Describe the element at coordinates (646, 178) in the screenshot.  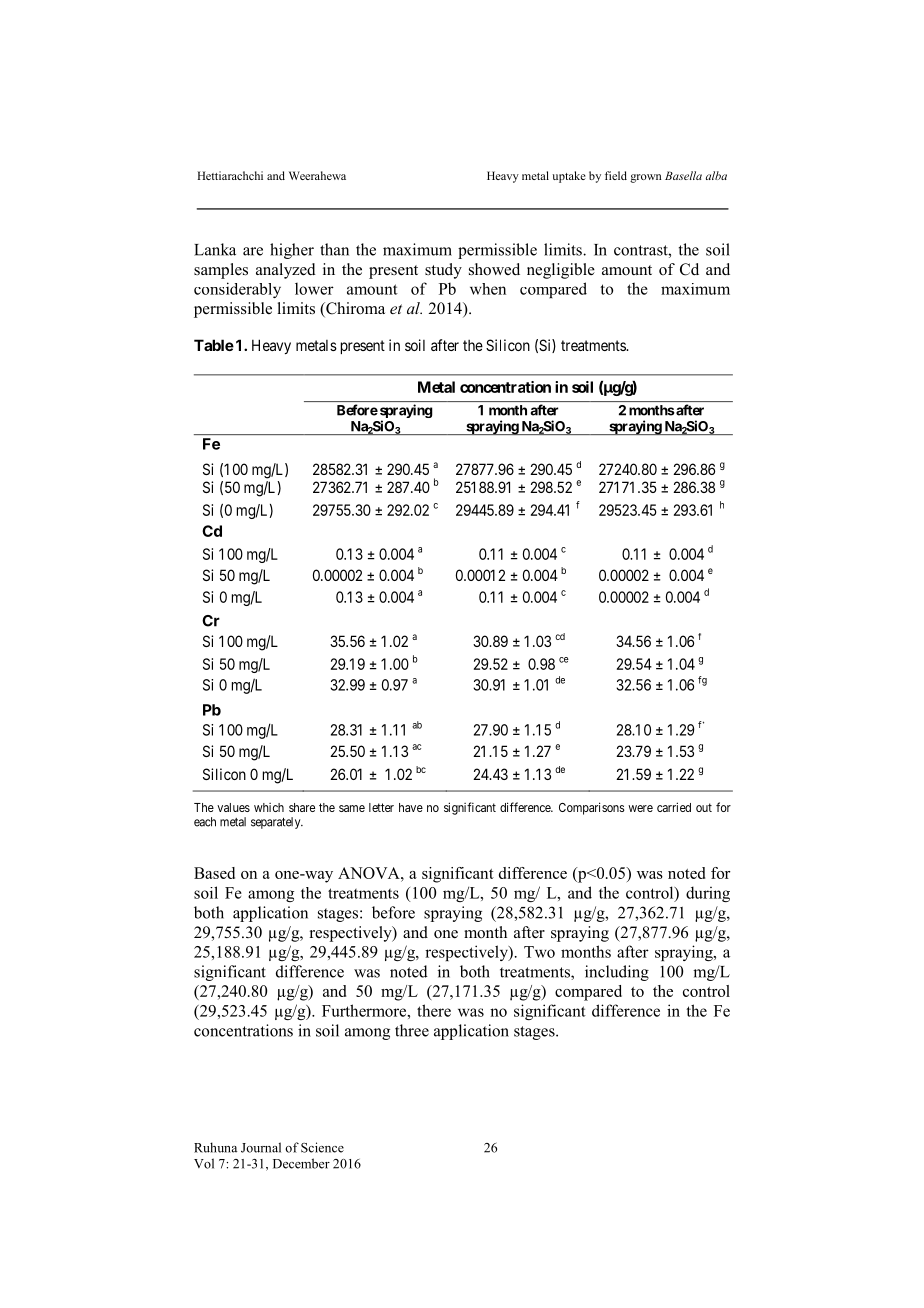
I see `grown` at that location.
